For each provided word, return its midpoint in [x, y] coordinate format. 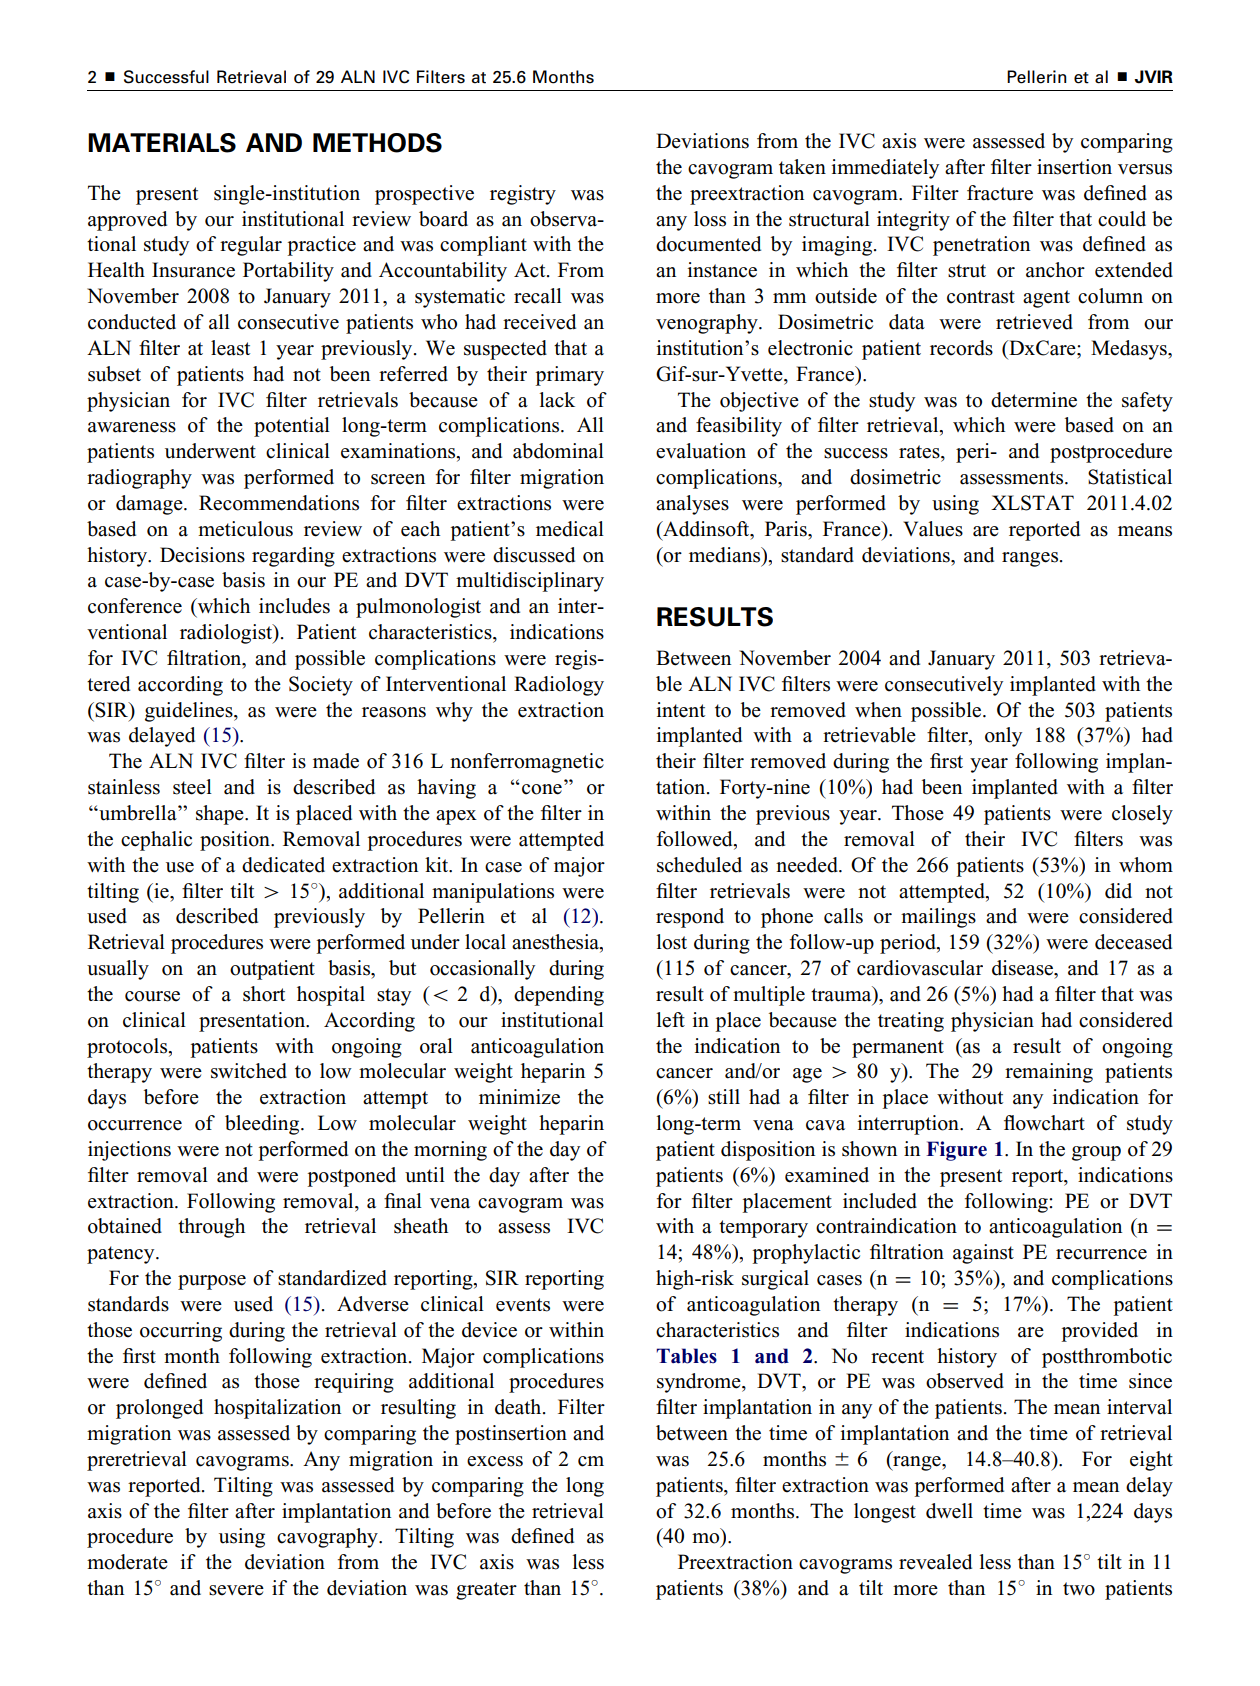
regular [251, 246]
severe [236, 1590]
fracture [1000, 193]
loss [710, 219]
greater [486, 1591]
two [1079, 1589]
